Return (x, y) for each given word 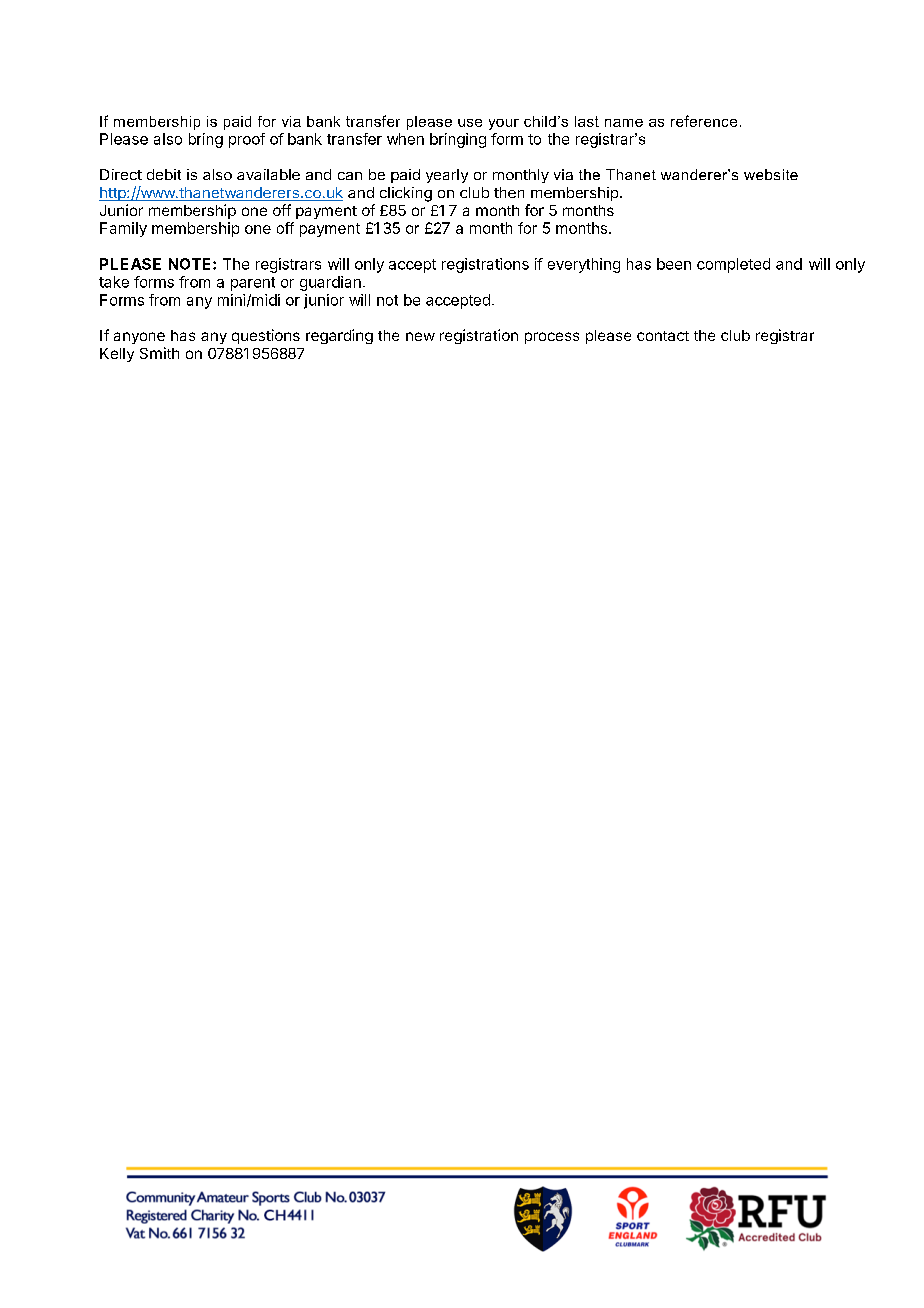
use (470, 123)
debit (164, 174)
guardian (330, 283)
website (771, 174)
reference (704, 121)
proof (247, 140)
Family (123, 229)
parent (253, 284)
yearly (447, 176)
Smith (159, 353)
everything (584, 265)
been (674, 264)
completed (733, 265)
